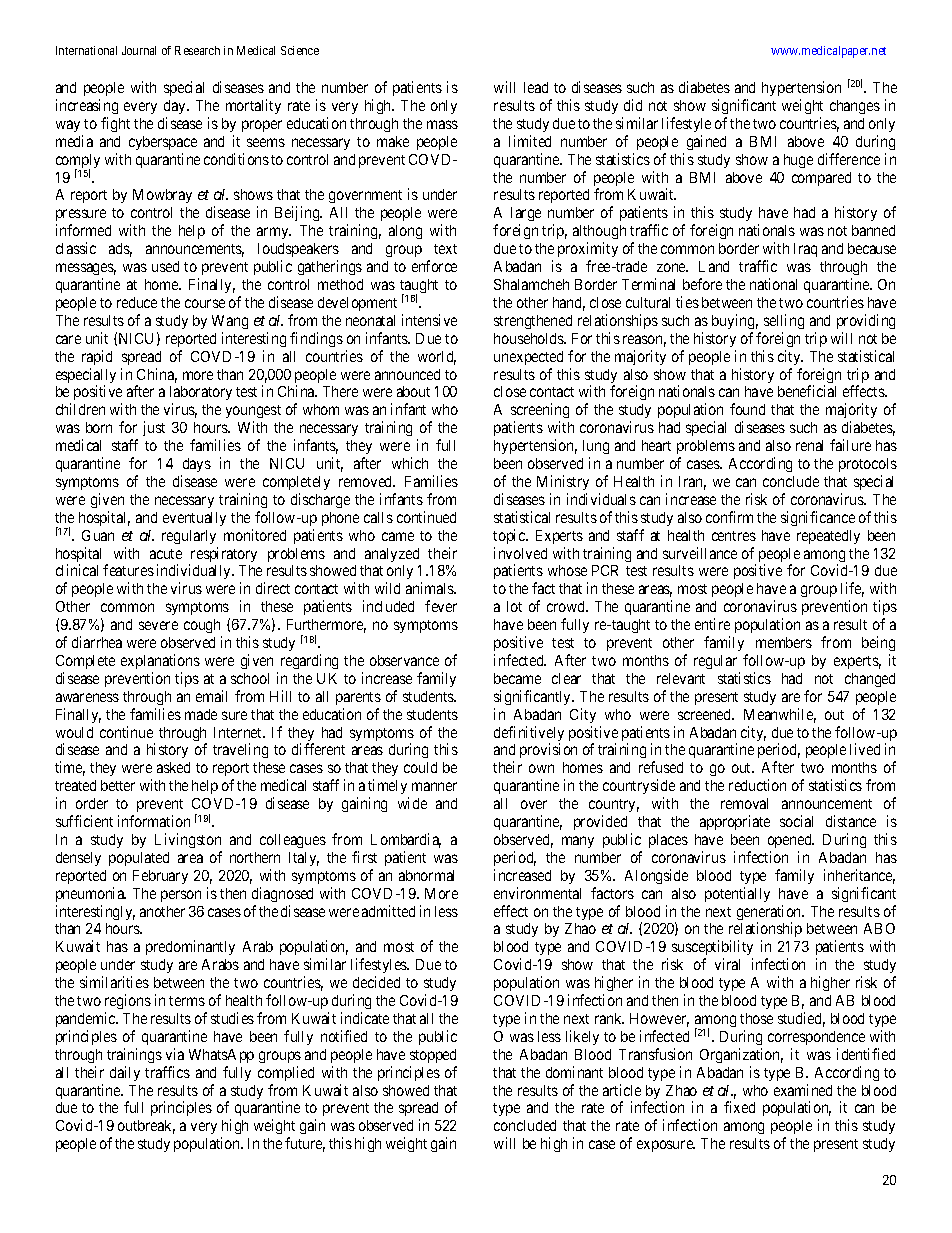  I want to click on asked, so click(173, 767).
